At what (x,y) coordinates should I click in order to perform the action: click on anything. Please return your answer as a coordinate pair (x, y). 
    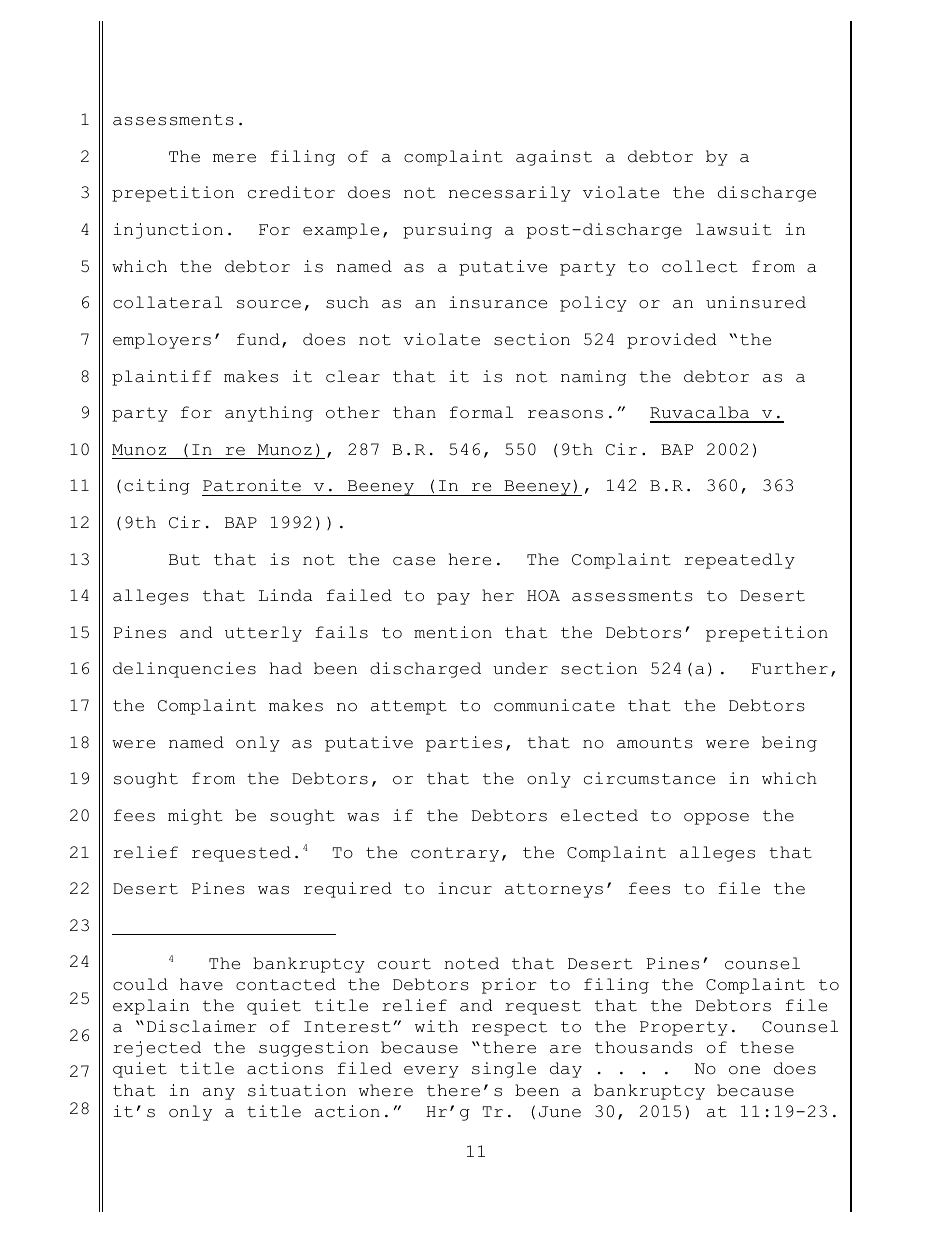
    Looking at the image, I should click on (269, 414).
